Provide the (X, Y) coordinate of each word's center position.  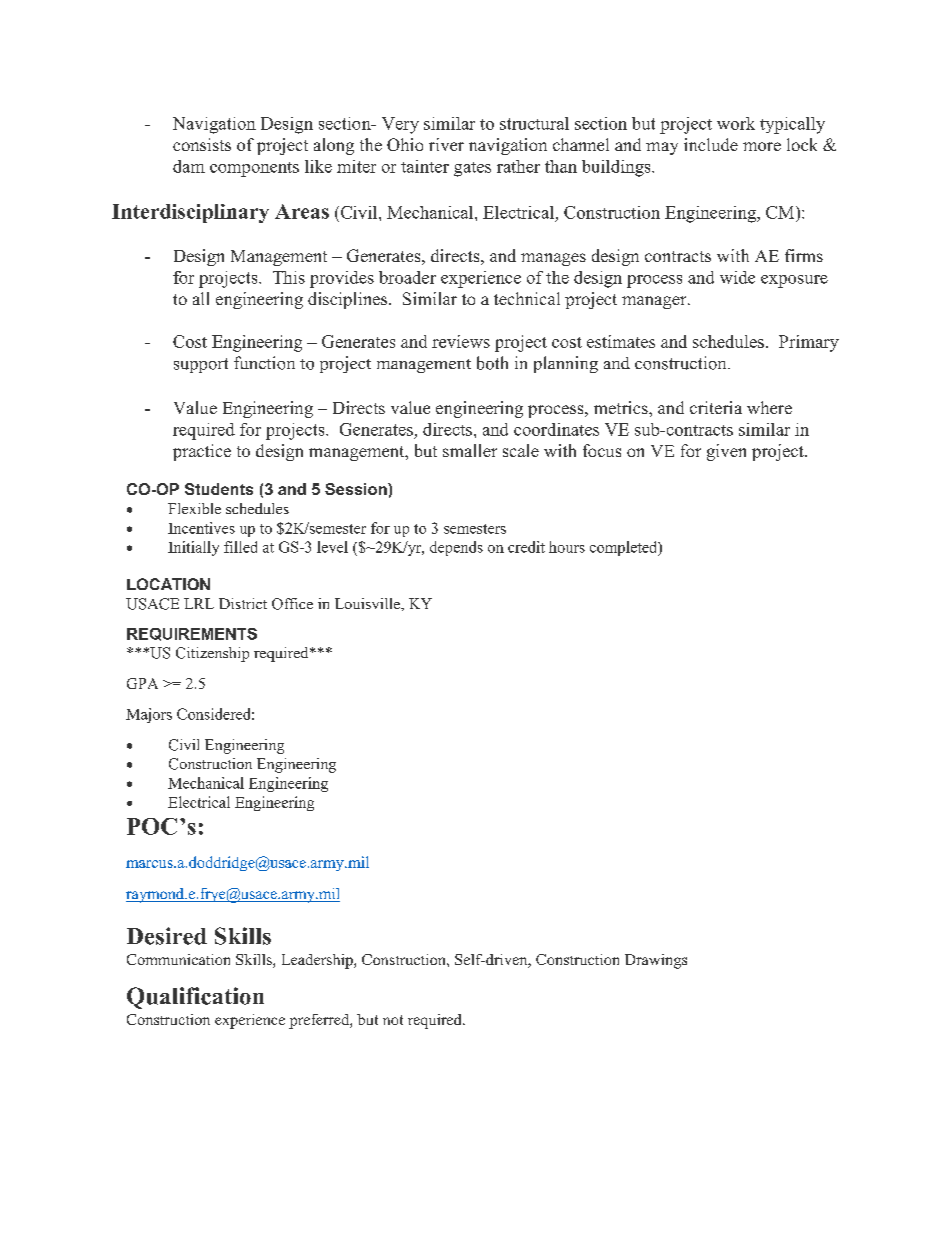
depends (456, 548)
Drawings (656, 961)
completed (625, 548)
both (492, 363)
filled (240, 547)
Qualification (195, 998)
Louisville (368, 603)
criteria (716, 407)
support (201, 365)
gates (472, 169)
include (711, 144)
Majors (149, 715)
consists (202, 144)
